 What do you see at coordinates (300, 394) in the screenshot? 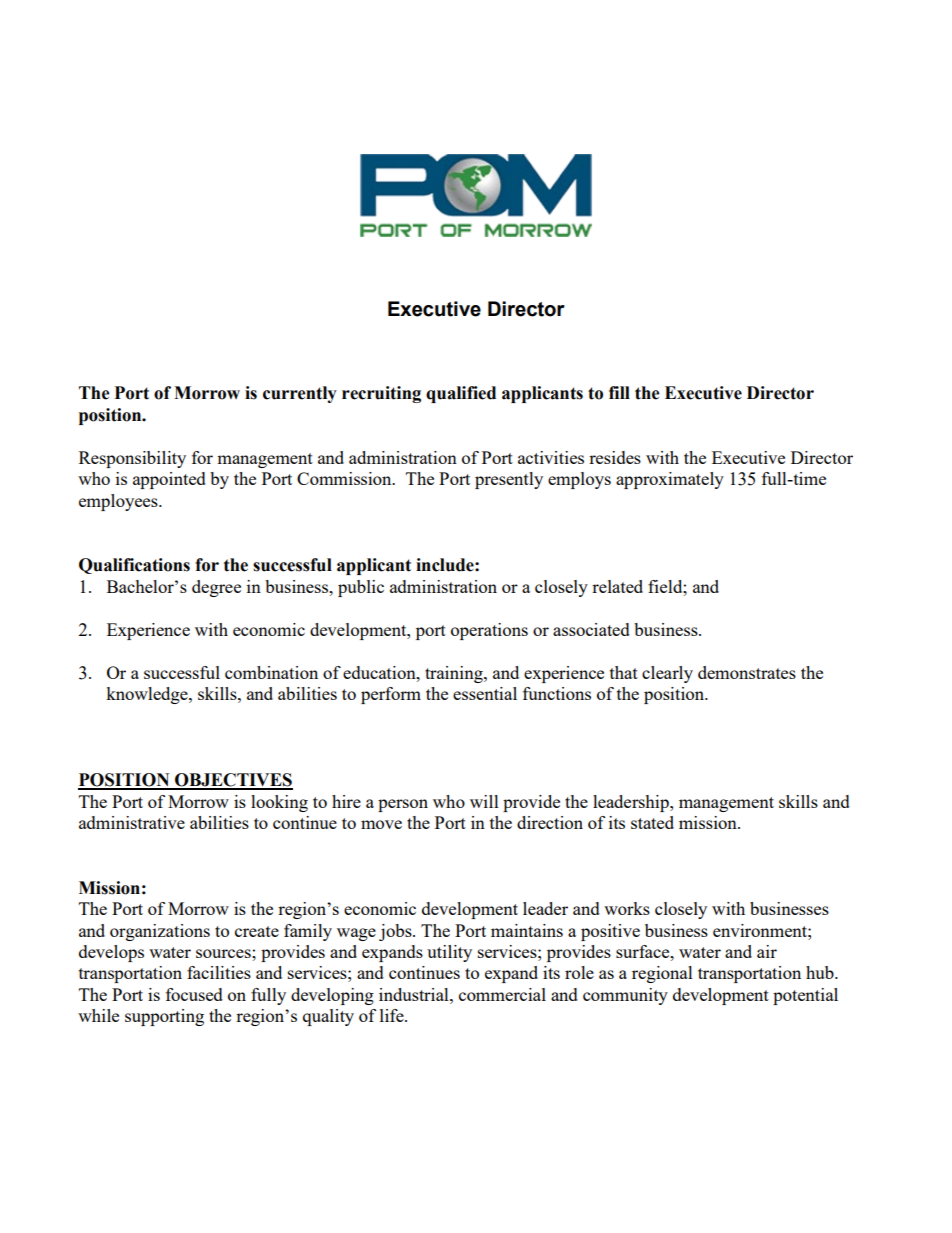
I see `currently` at bounding box center [300, 394].
